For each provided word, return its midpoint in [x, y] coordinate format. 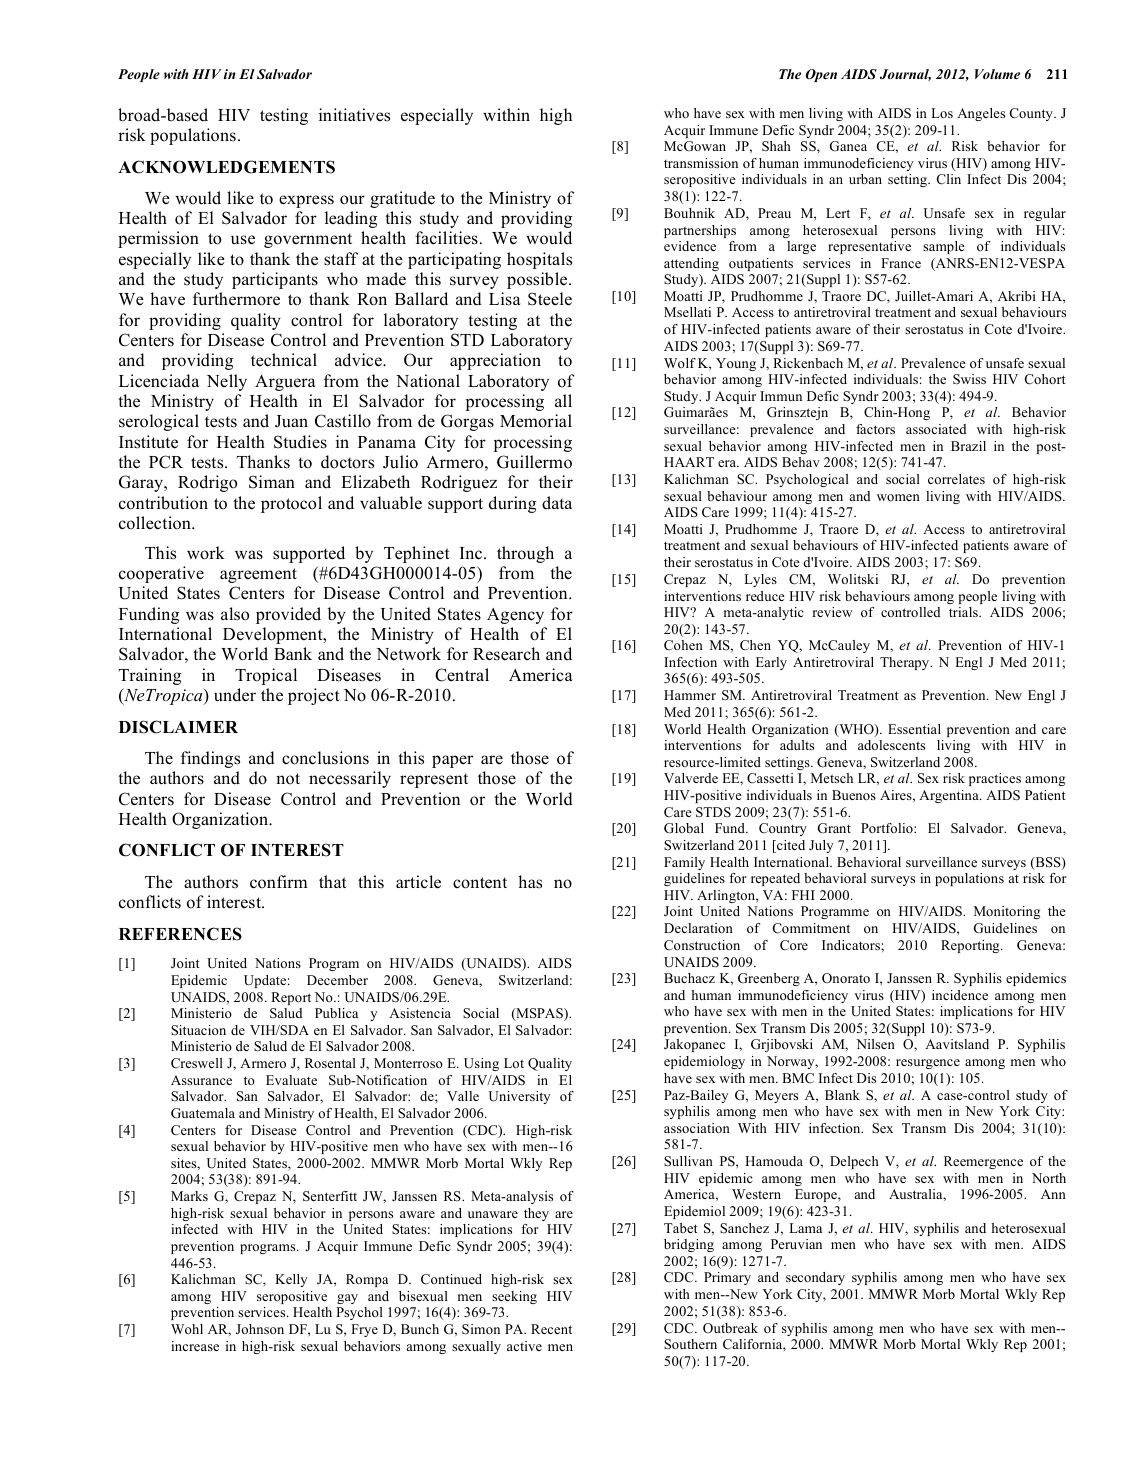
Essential [914, 729]
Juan [291, 421]
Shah [776, 146]
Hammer [690, 695]
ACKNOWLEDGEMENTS [226, 167]
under [235, 695]
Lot [514, 1063]
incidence [960, 995]
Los [942, 113]
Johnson [260, 1329]
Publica [336, 1013]
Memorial [536, 421]
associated [936, 429]
